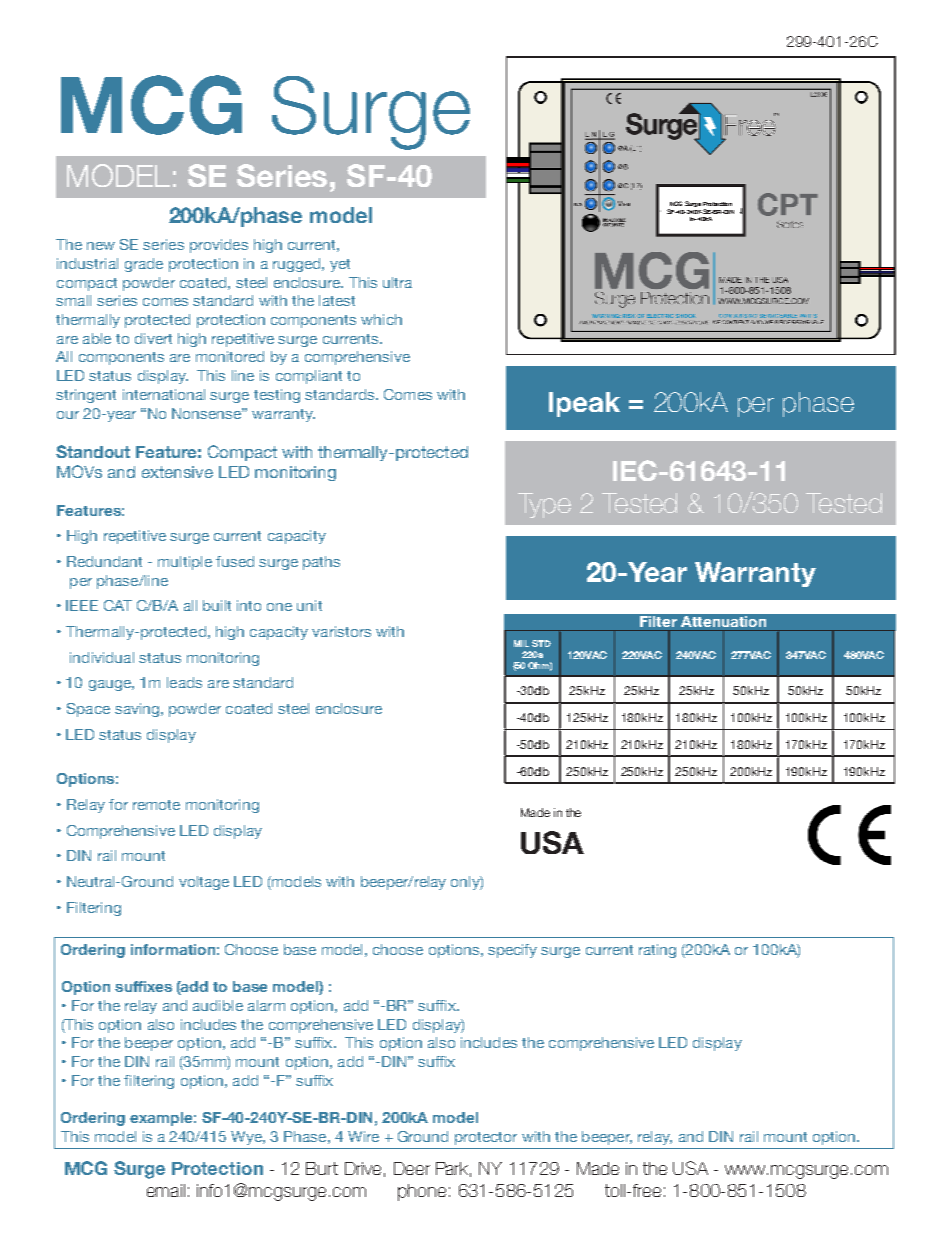  I want to click on saving, so click(137, 710).
